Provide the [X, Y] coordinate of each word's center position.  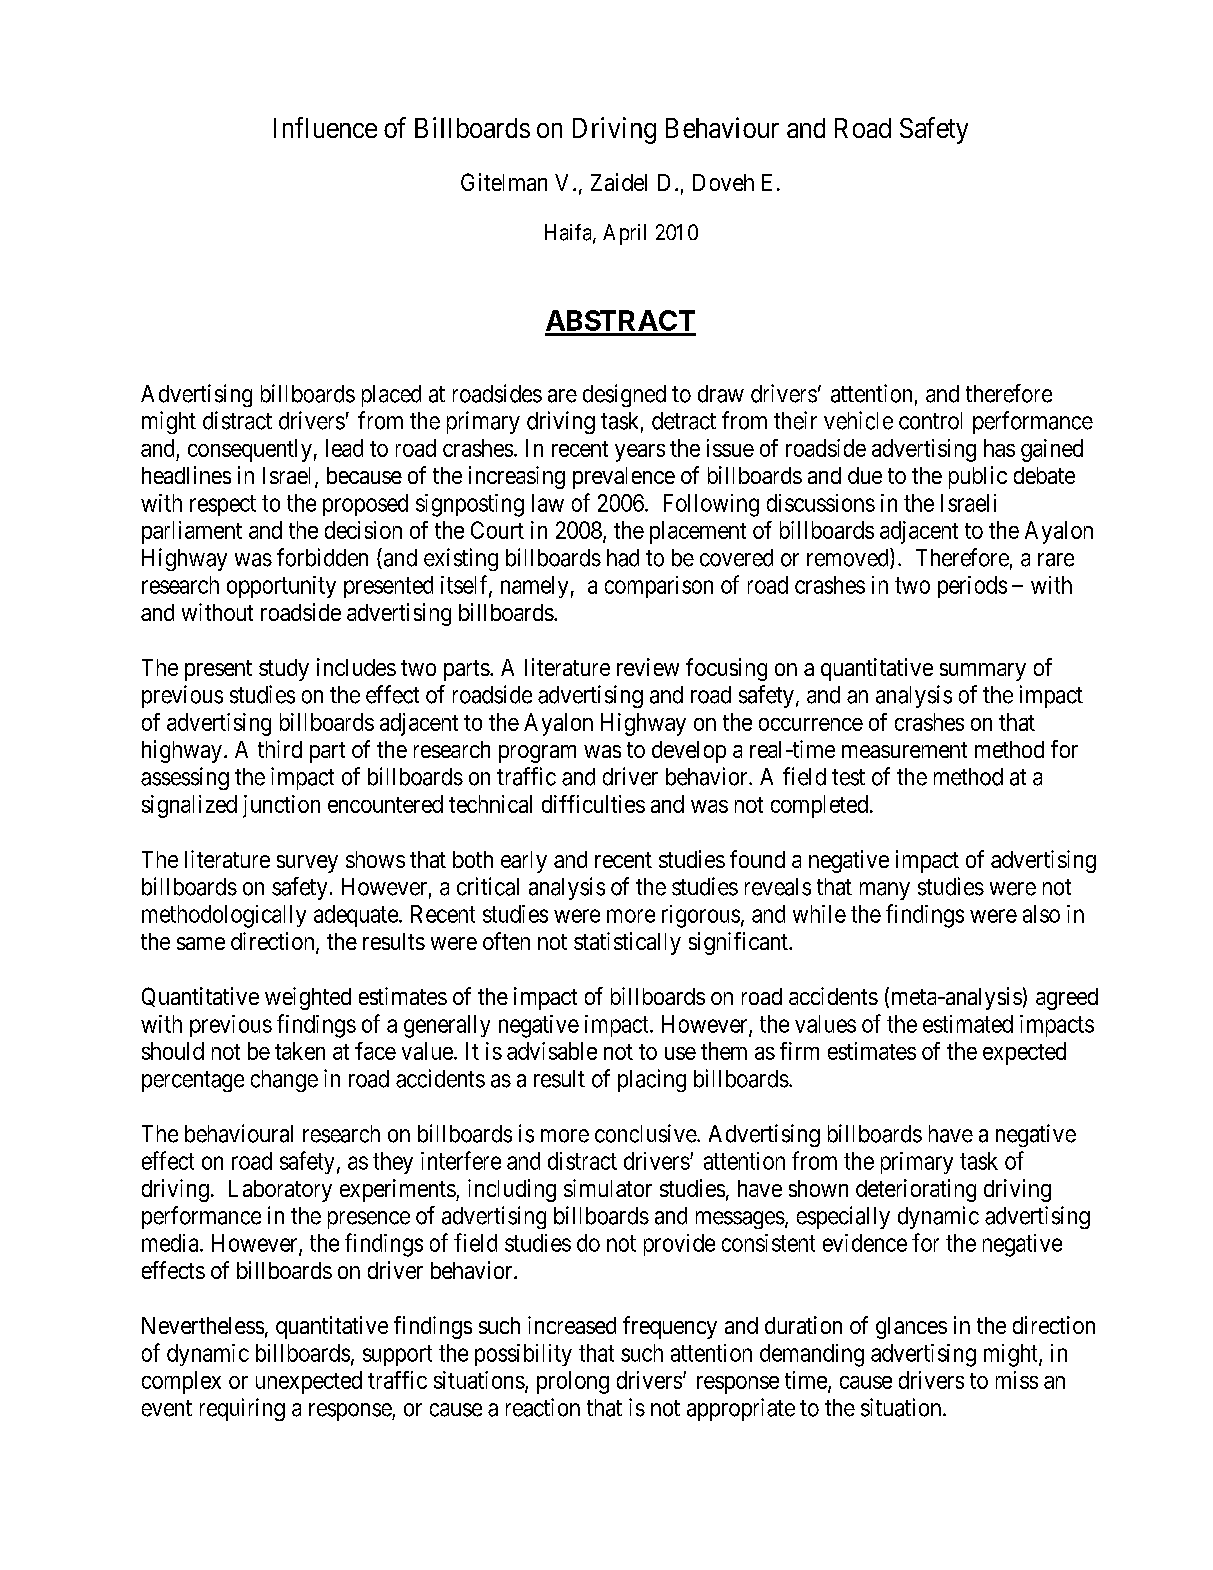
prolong [573, 1382]
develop [689, 752]
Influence [325, 127]
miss [1017, 1380]
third [280, 749]
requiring [242, 1409]
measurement [904, 750]
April [624, 234]
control [930, 421]
